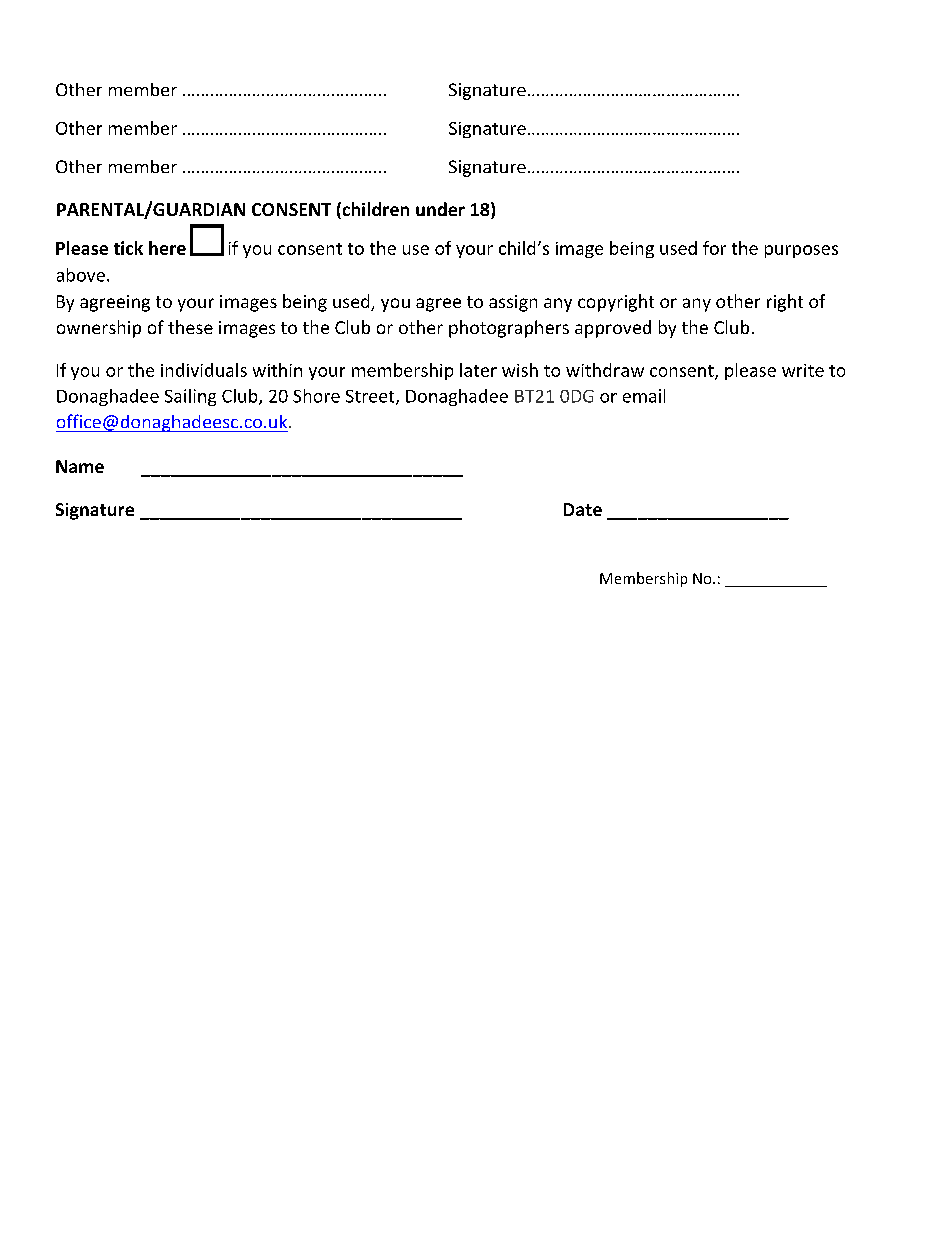 The height and width of the screenshot is (1233, 952). What do you see at coordinates (613, 329) in the screenshot?
I see `approved` at bounding box center [613, 329].
